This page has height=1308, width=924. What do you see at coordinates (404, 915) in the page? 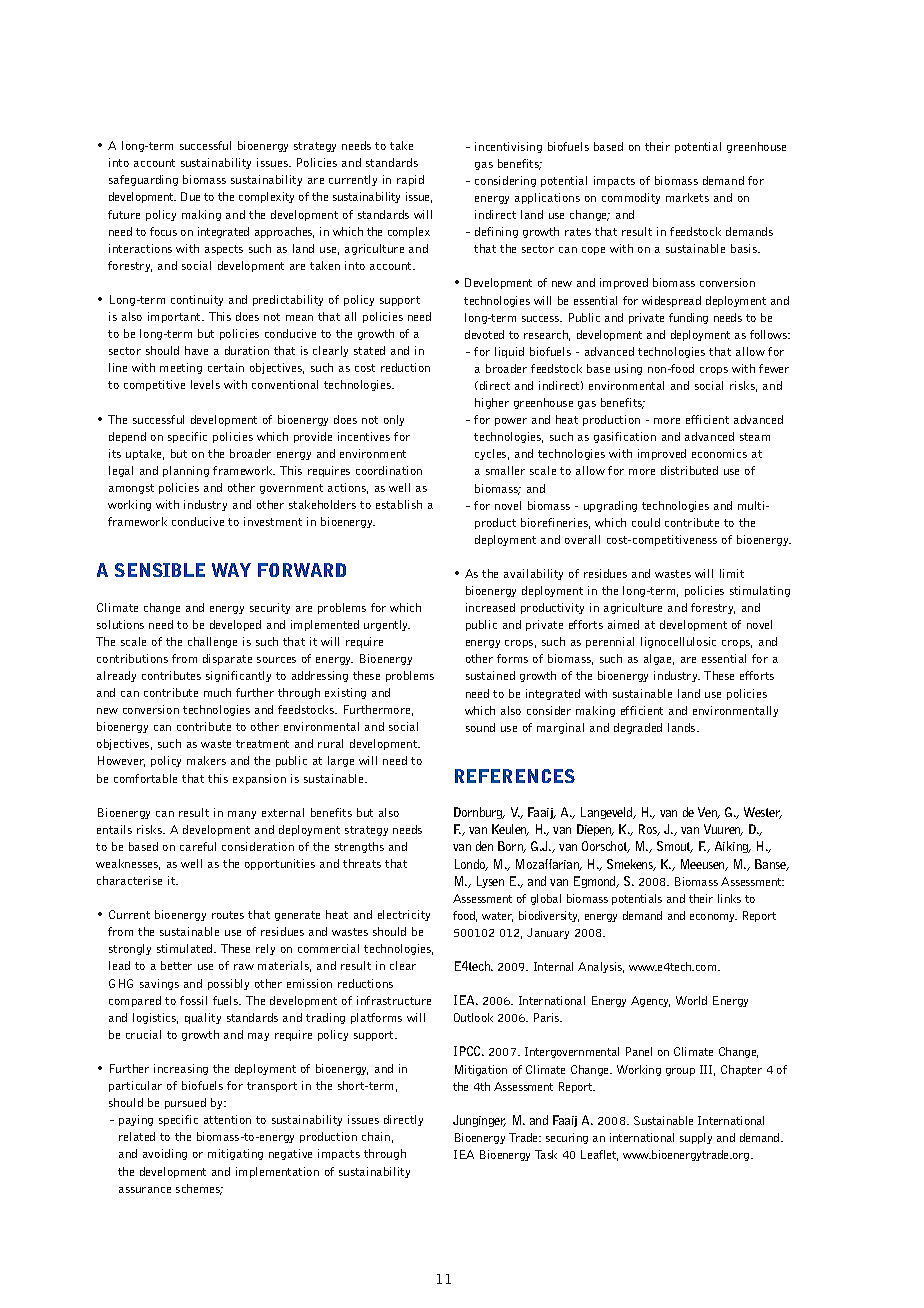
I see `electricity` at bounding box center [404, 915].
